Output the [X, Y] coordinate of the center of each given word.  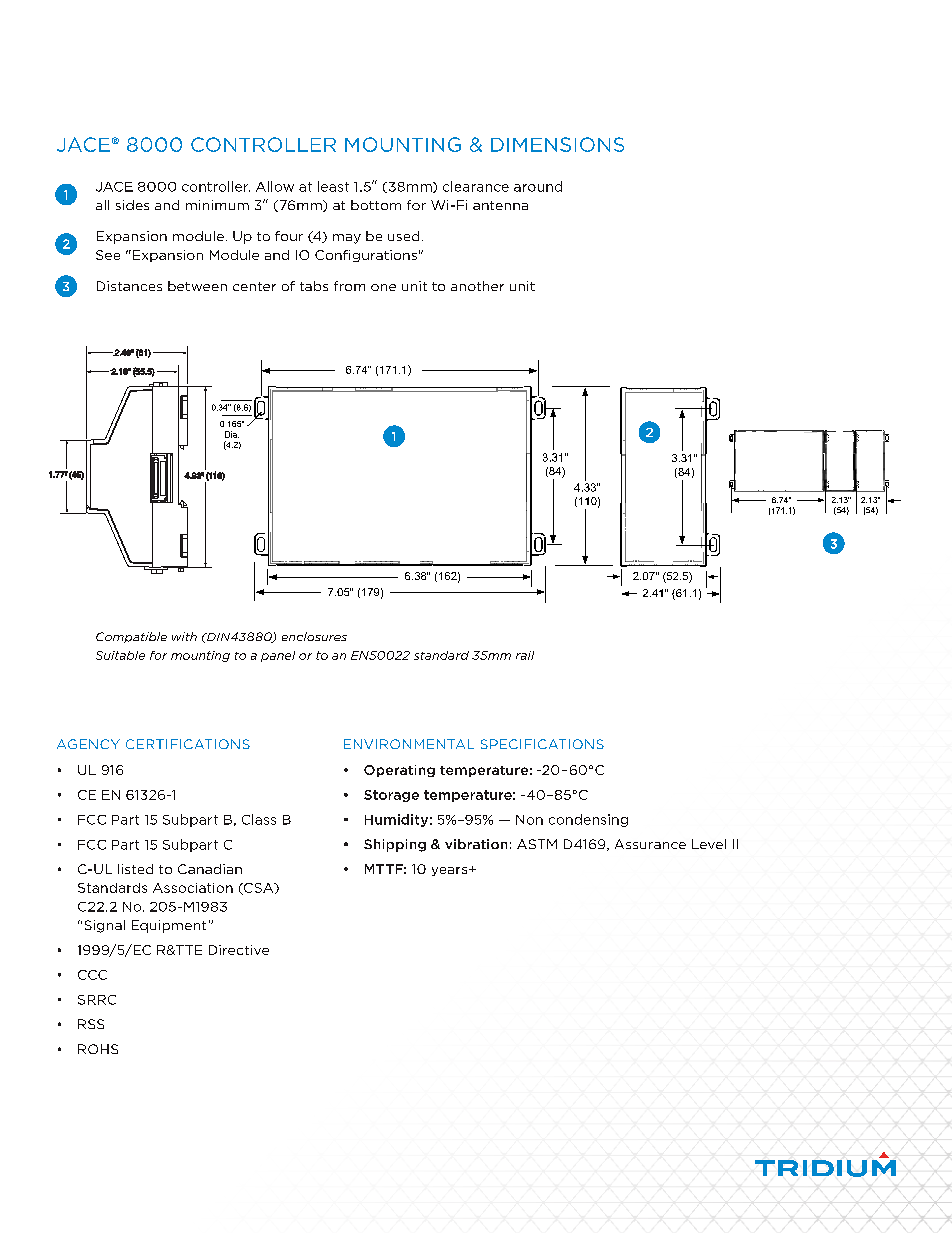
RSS [91, 1024]
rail [525, 655]
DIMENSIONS [557, 144]
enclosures [314, 636]
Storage [391, 796]
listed [135, 869]
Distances [129, 286]
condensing [588, 820]
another [477, 286]
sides [132, 205]
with [184, 636]
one [383, 287]
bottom [376, 205]
